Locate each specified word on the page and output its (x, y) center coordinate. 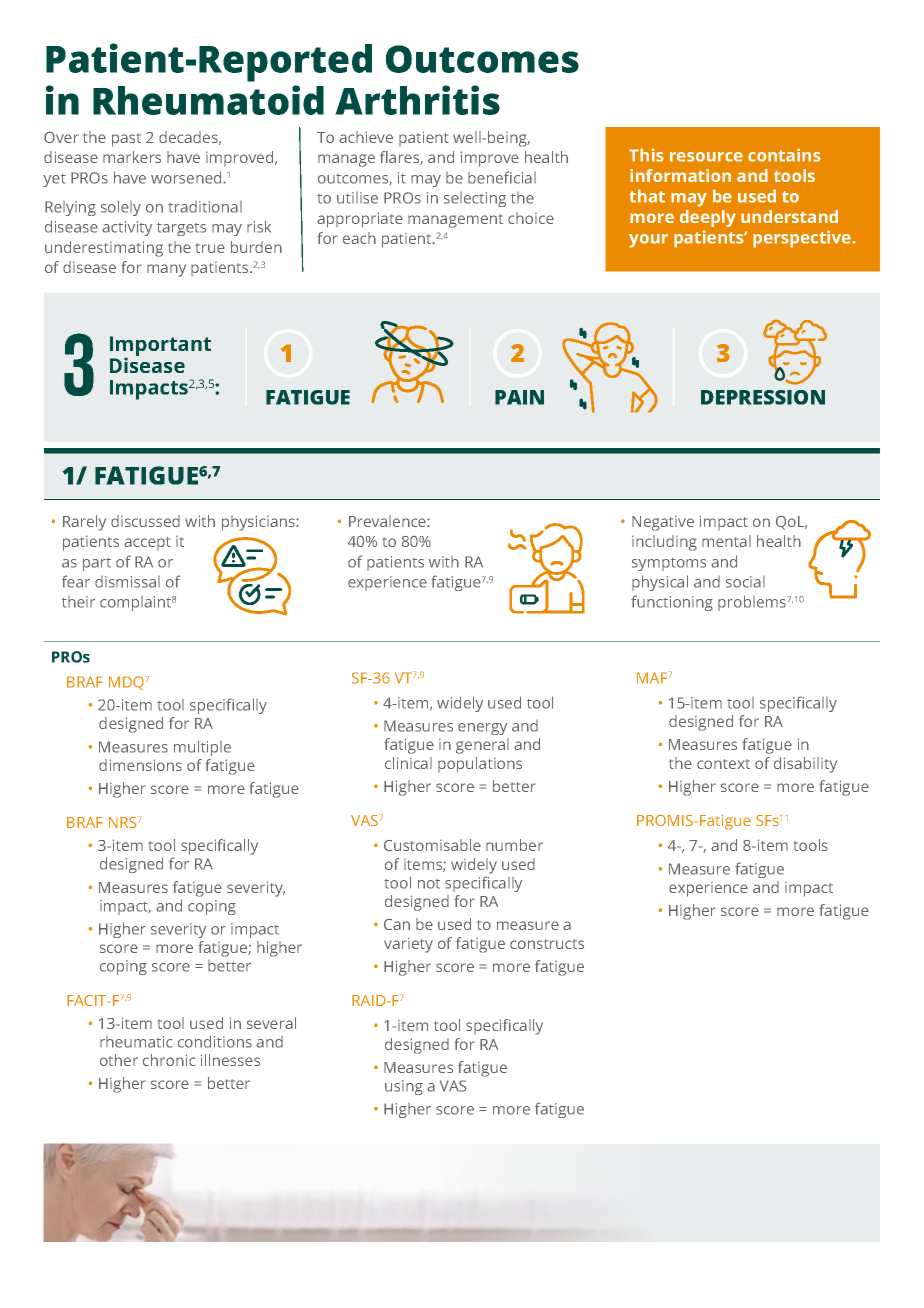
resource (706, 157)
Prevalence (388, 521)
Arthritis (417, 100)
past (126, 140)
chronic (169, 1060)
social (745, 582)
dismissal (127, 582)
